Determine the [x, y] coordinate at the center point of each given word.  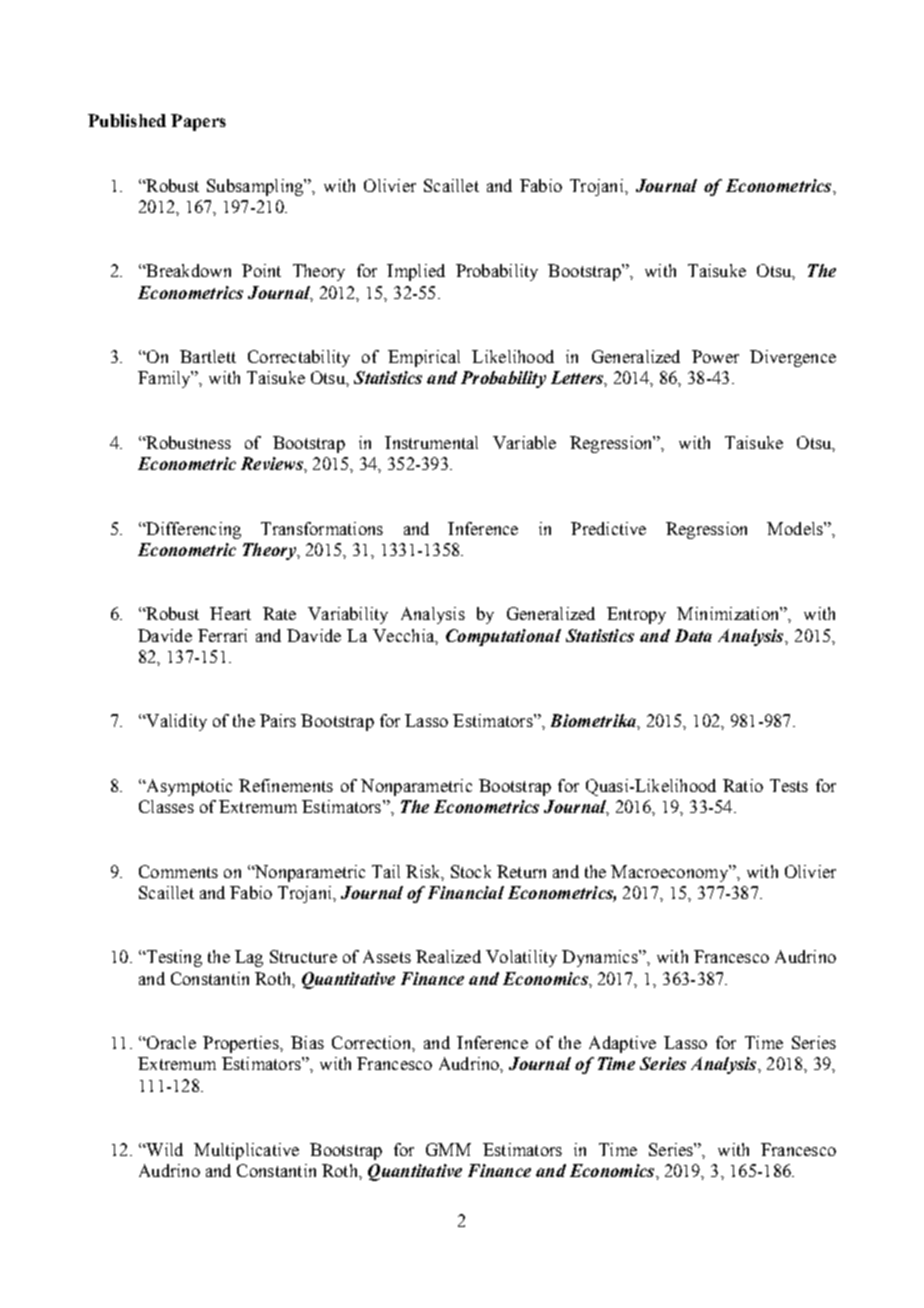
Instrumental [431, 442]
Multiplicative [246, 1151]
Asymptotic [188, 787]
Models [796, 528]
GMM [448, 1149]
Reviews [273, 463]
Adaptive [622, 1044]
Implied [416, 272]
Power [715, 356]
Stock [471, 871]
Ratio [743, 785]
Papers [198, 122]
